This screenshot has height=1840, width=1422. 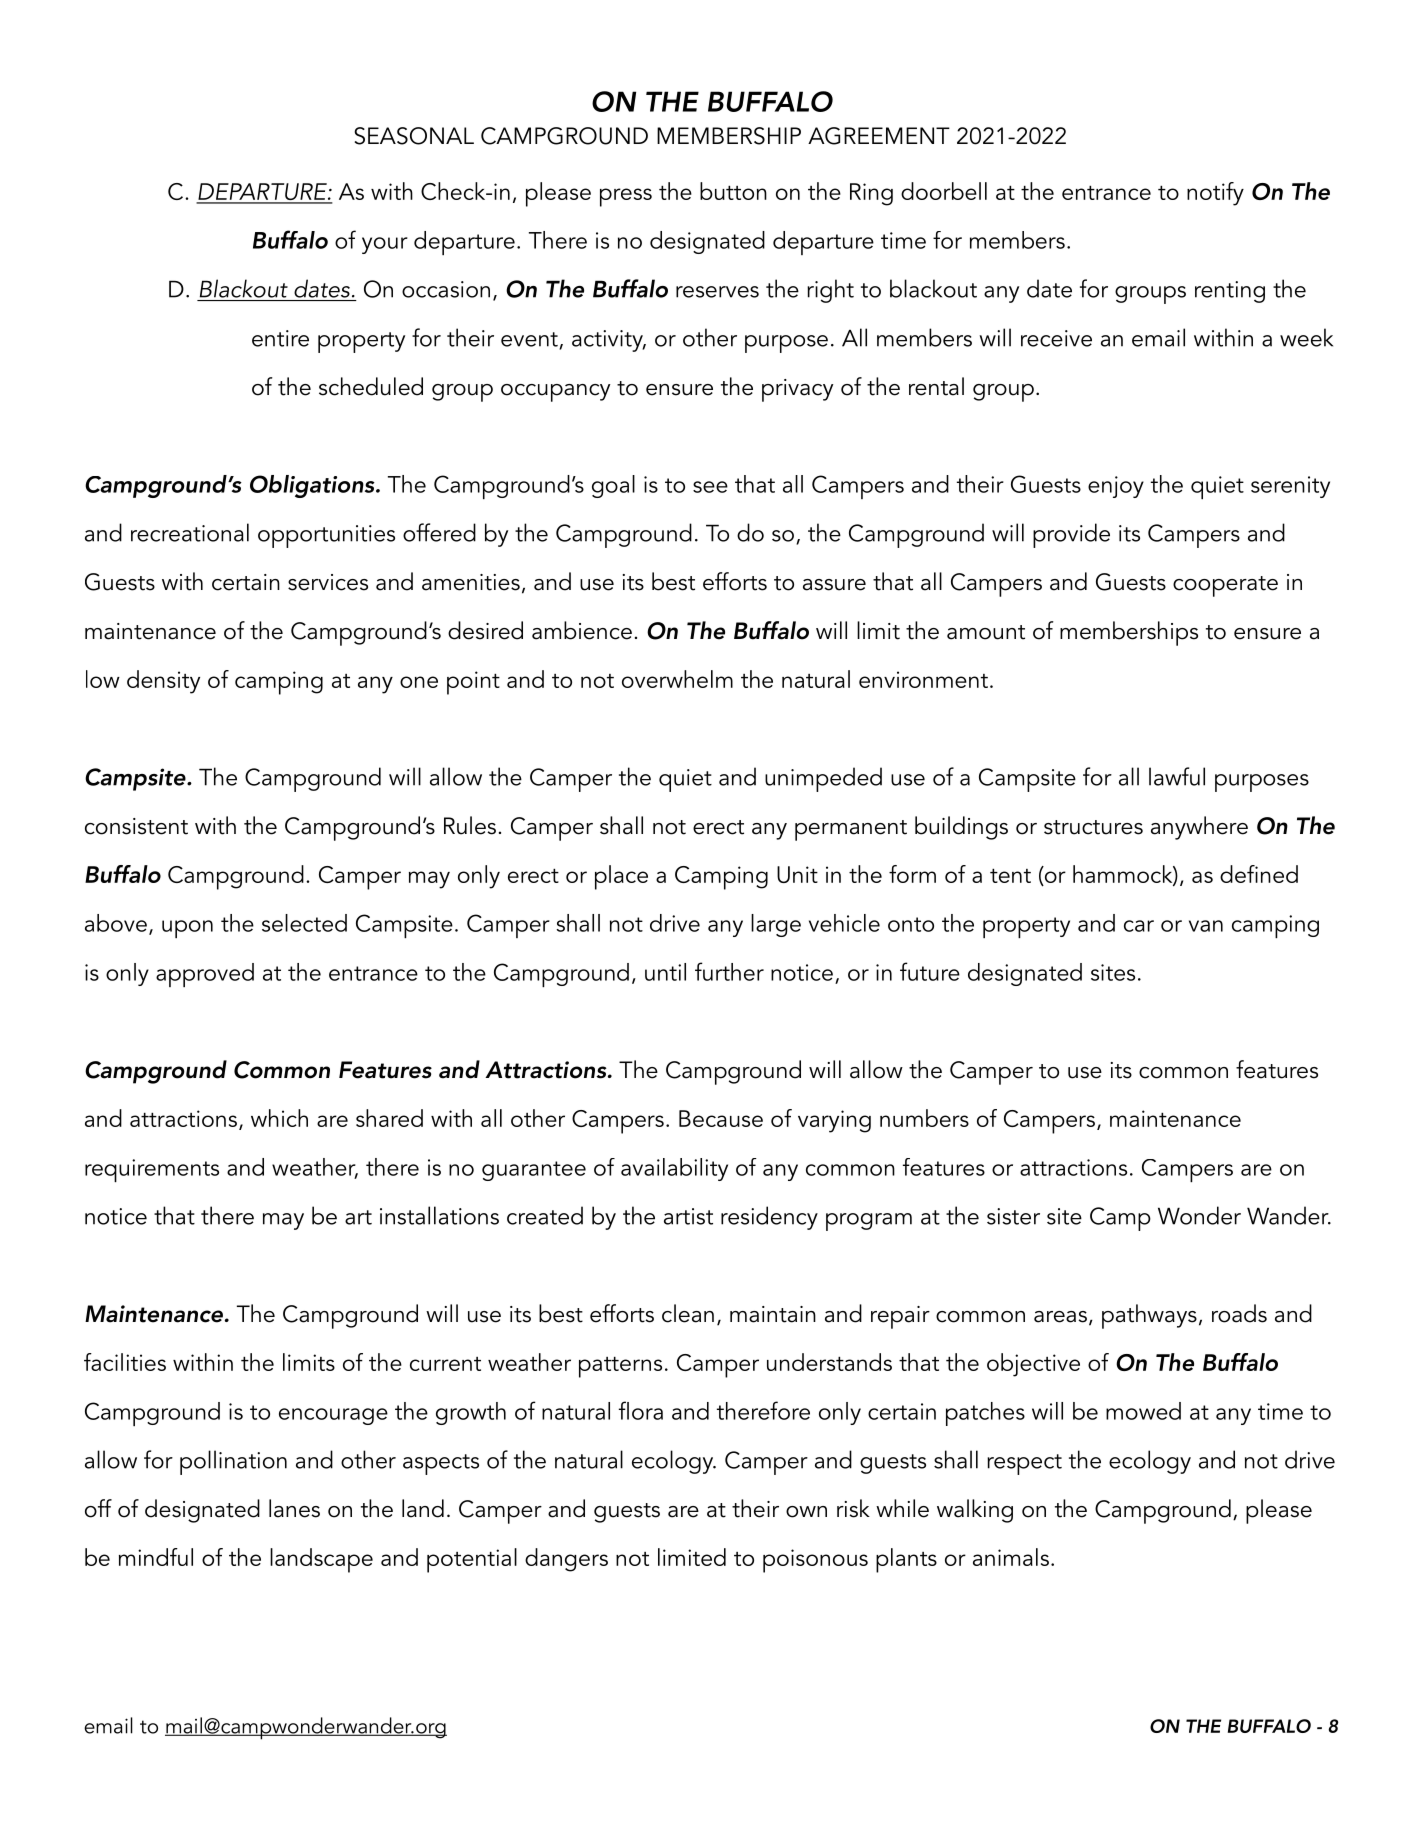 I want to click on overwhelm, so click(x=677, y=679).
